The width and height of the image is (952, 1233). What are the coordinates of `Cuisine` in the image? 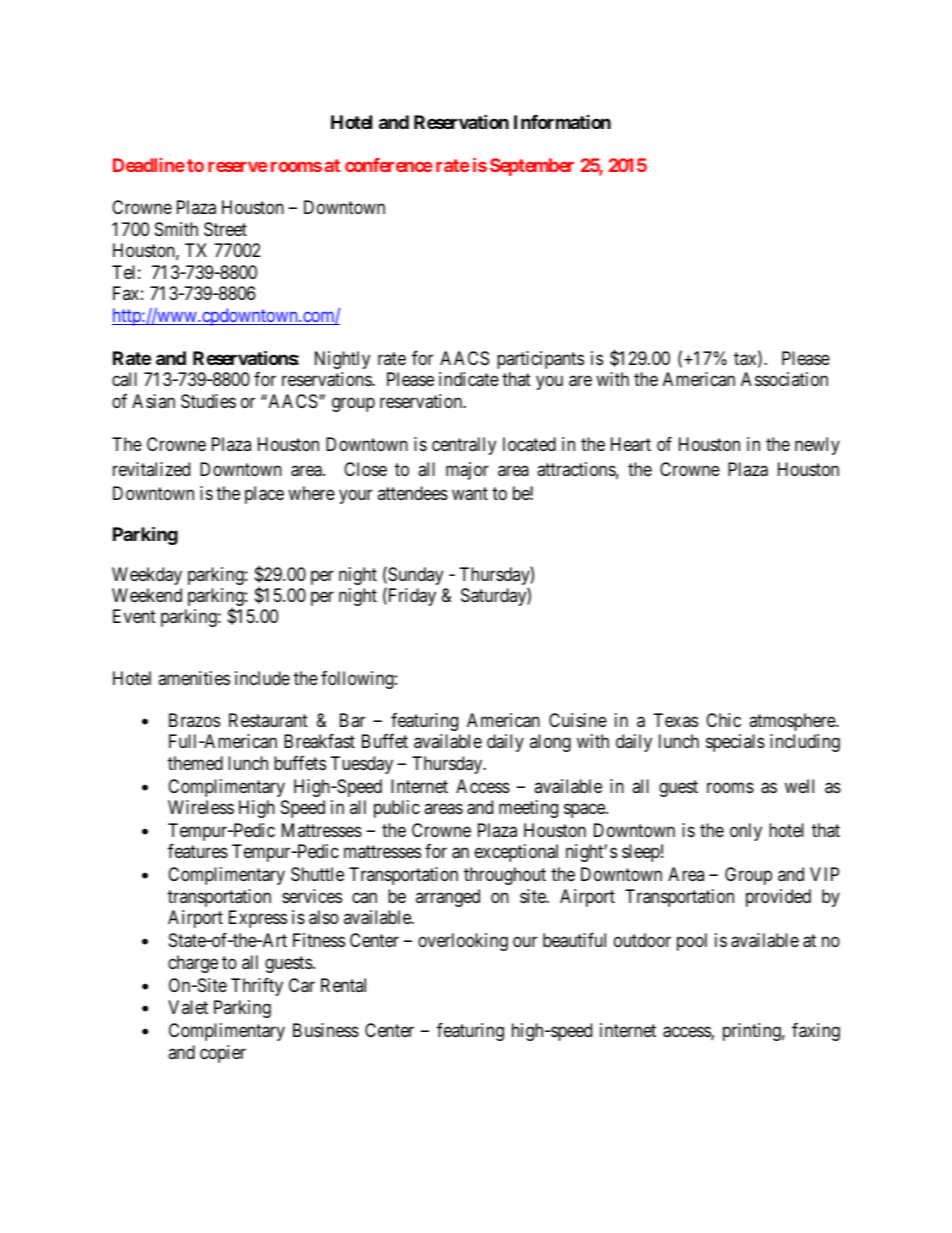 It's located at (578, 720).
